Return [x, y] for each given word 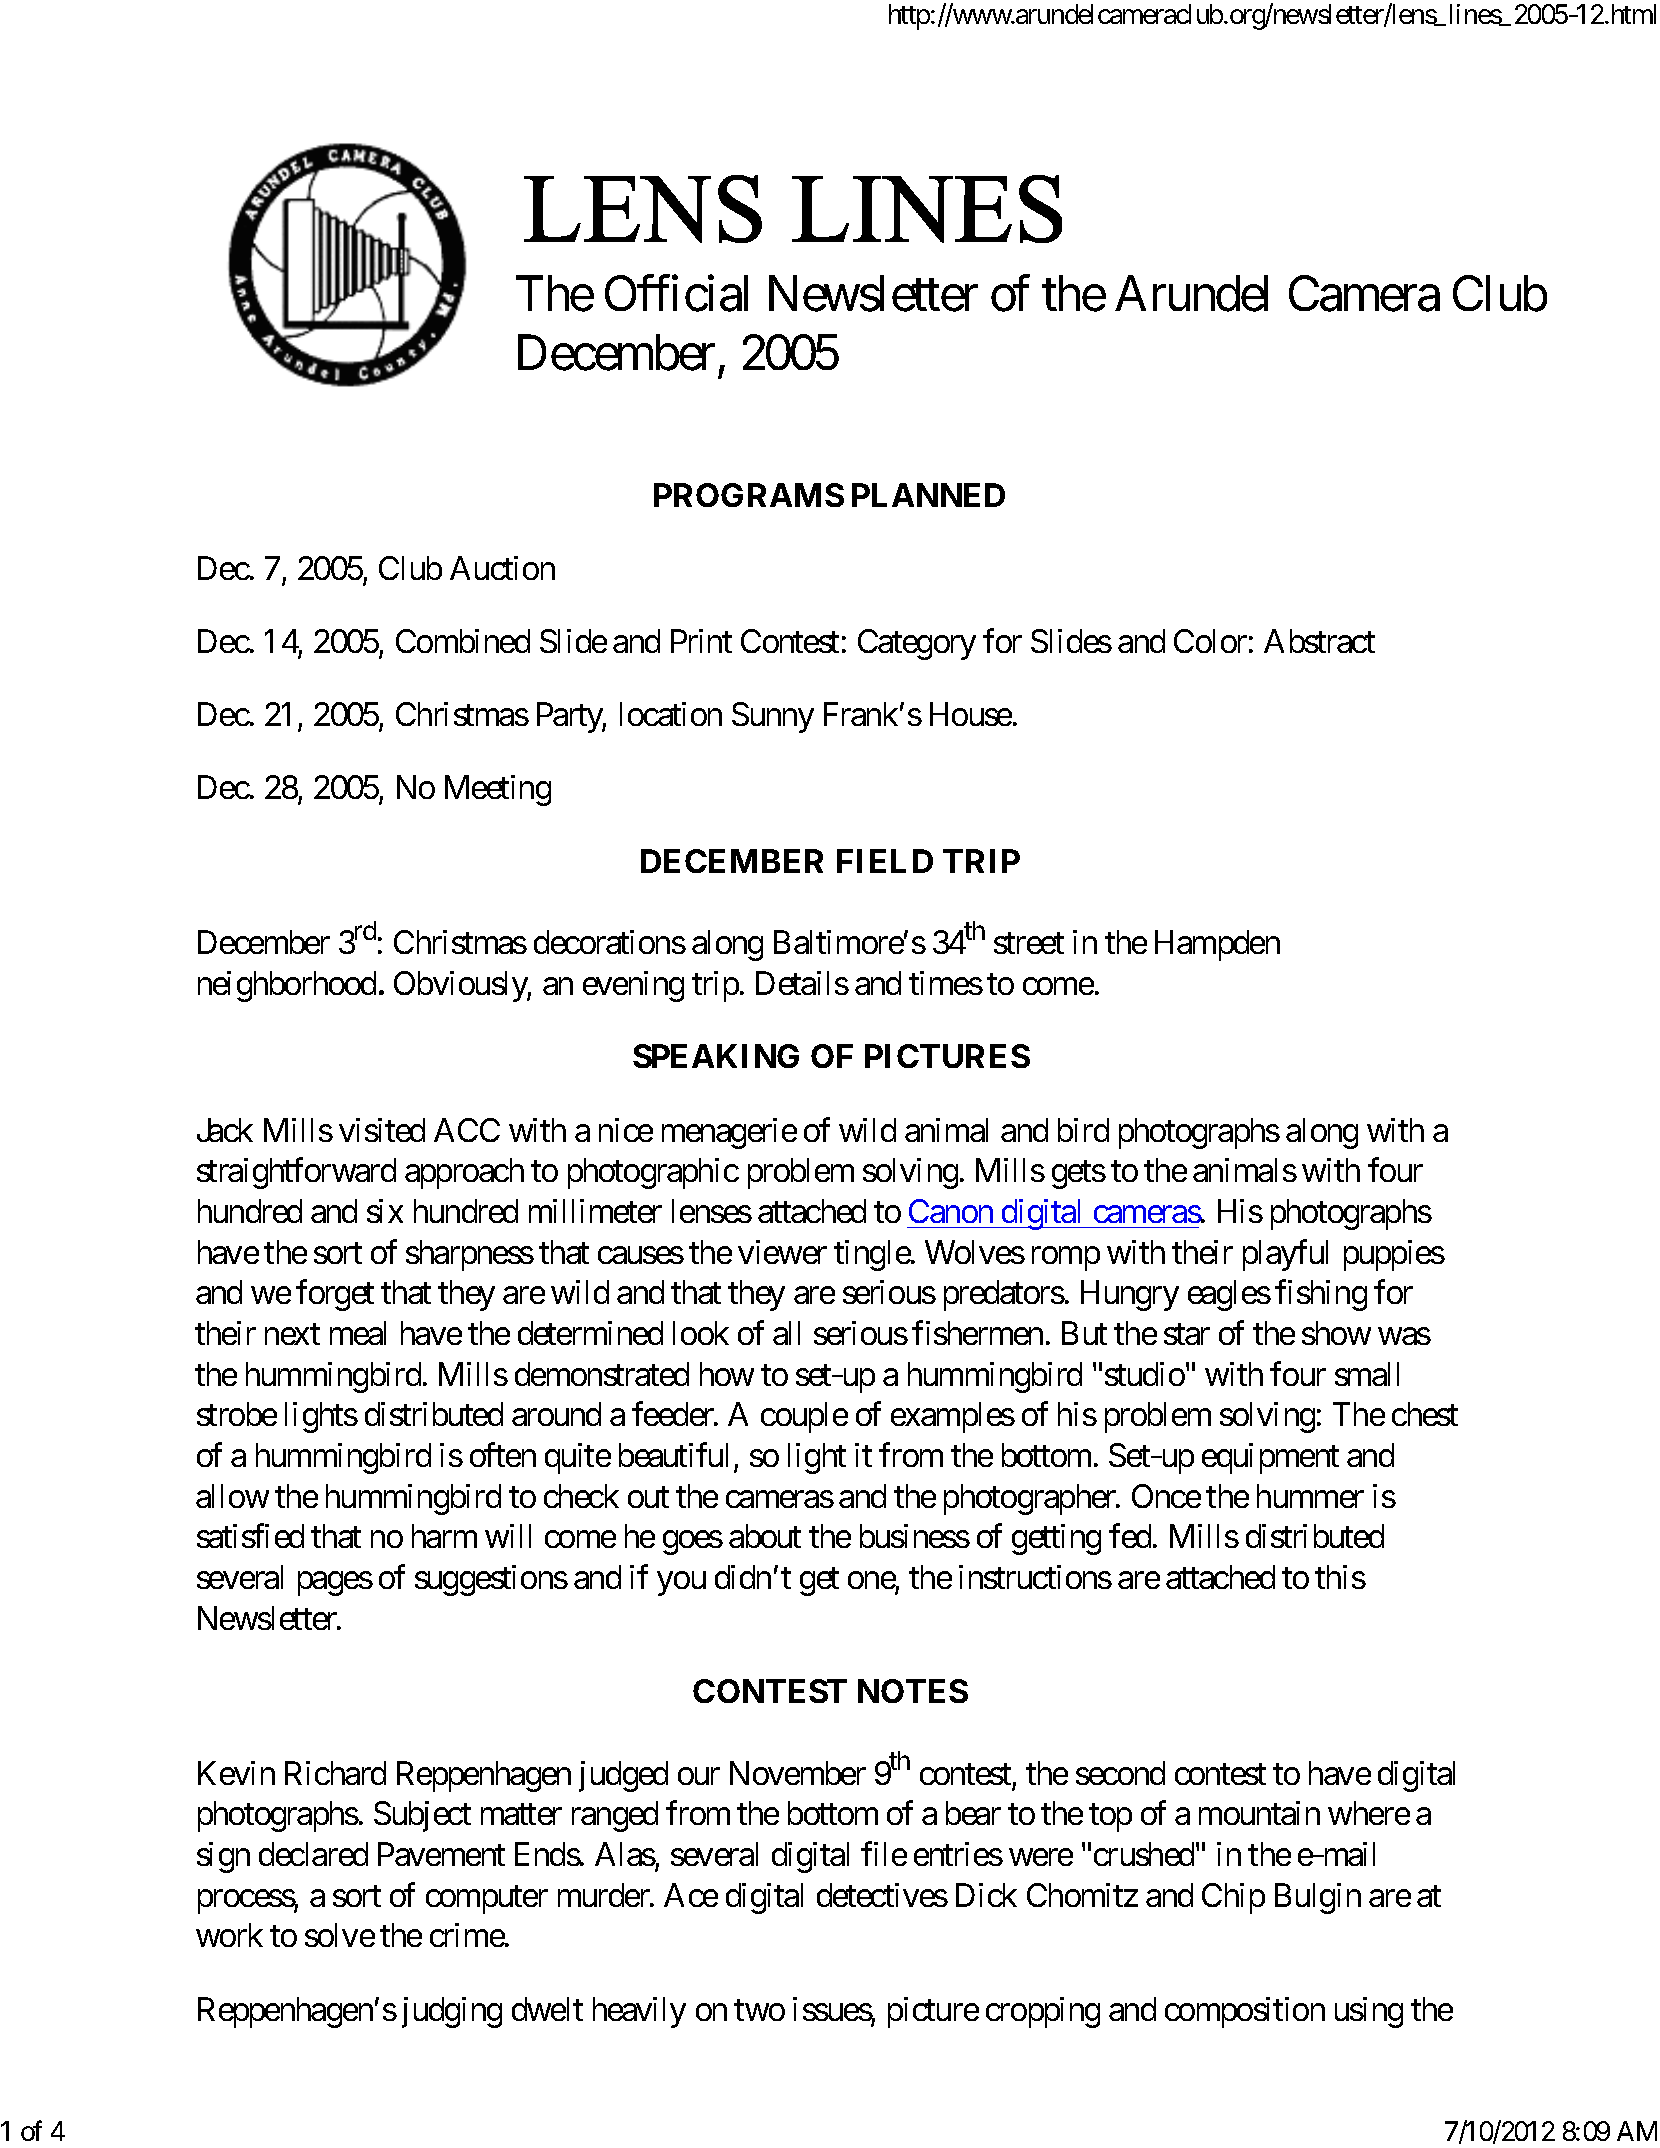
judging [452, 2012]
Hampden [1217, 945]
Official [676, 294]
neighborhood [287, 986]
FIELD [885, 861]
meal [358, 1333]
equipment [1270, 1458]
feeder [674, 1414]
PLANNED [928, 495]
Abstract [1319, 641]
